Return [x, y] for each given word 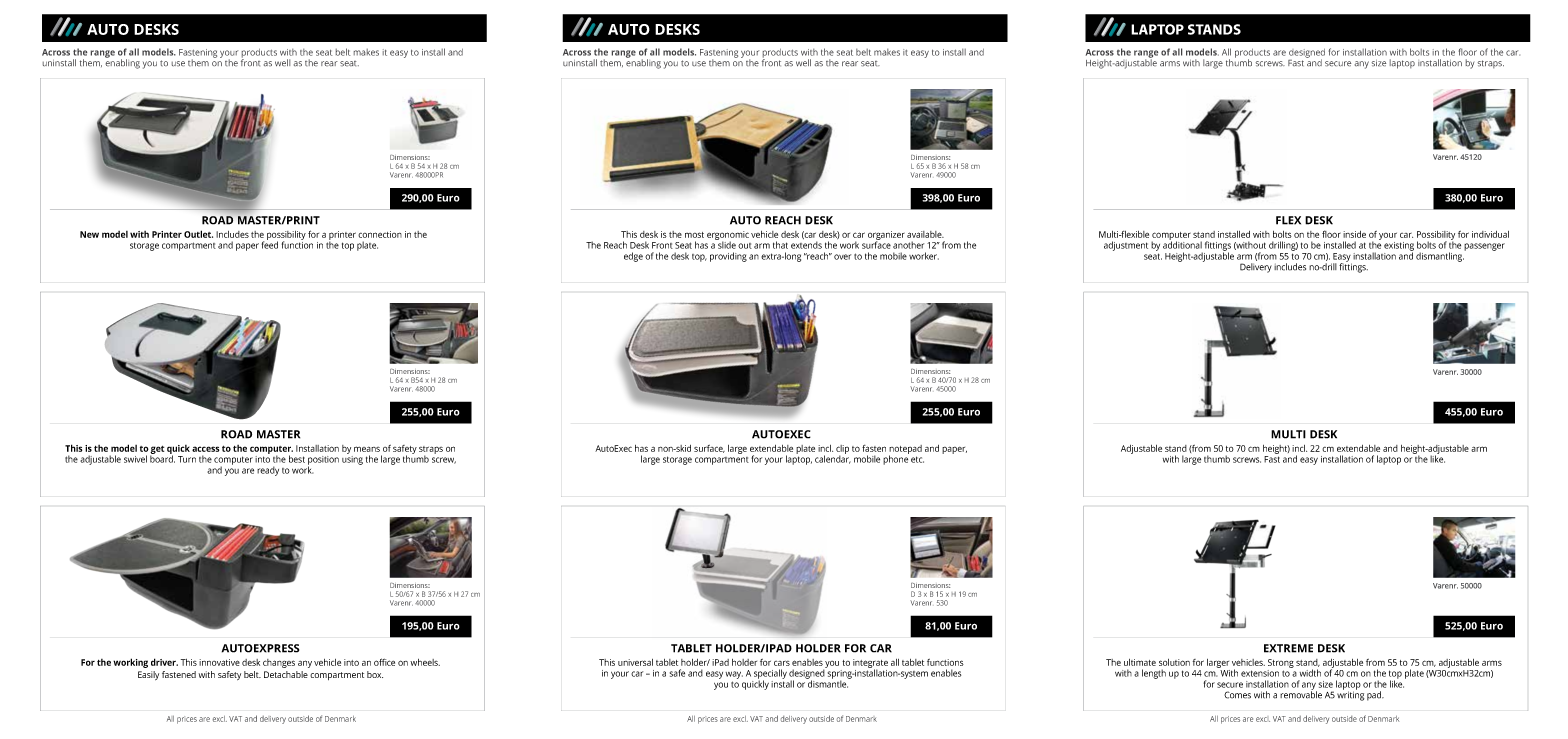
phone [896, 459]
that [780, 245]
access [205, 449]
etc [917, 459]
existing [1399, 247]
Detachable [286, 674]
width [1310, 673]
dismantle [827, 683]
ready [268, 471]
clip [842, 450]
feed [270, 244]
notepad [905, 450]
